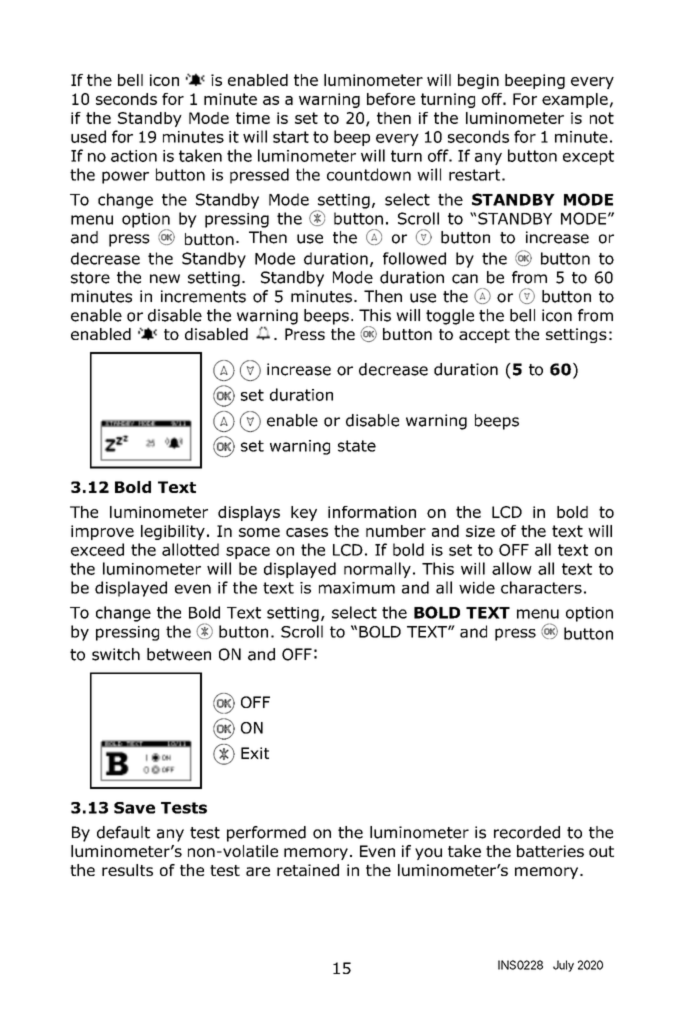 The height and width of the screenshot is (1017, 684). Describe the element at coordinates (357, 588) in the screenshot. I see `maximum` at that location.
